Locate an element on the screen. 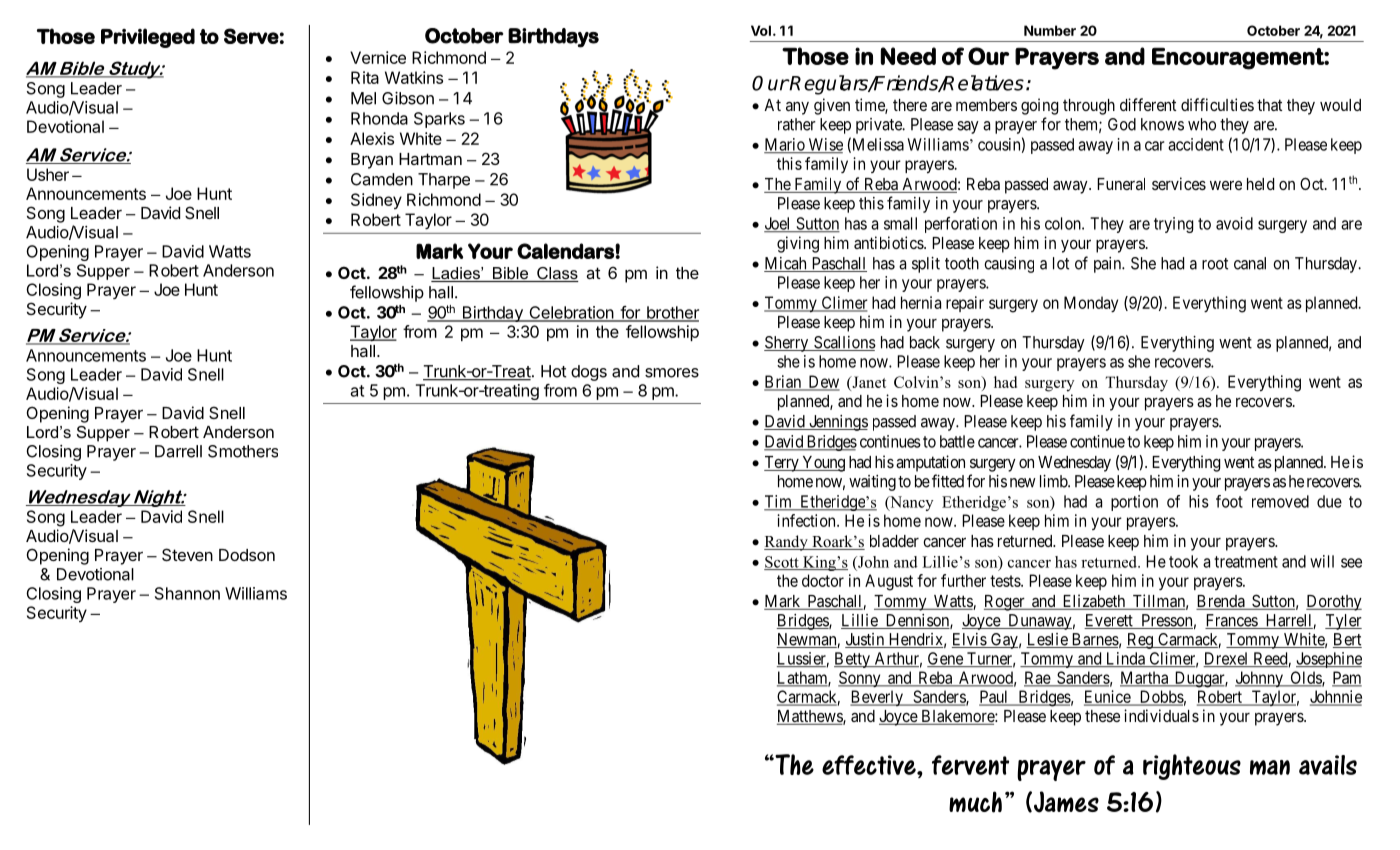 The width and height of the screenshot is (1400, 850). Vol is located at coordinates (761, 30).
